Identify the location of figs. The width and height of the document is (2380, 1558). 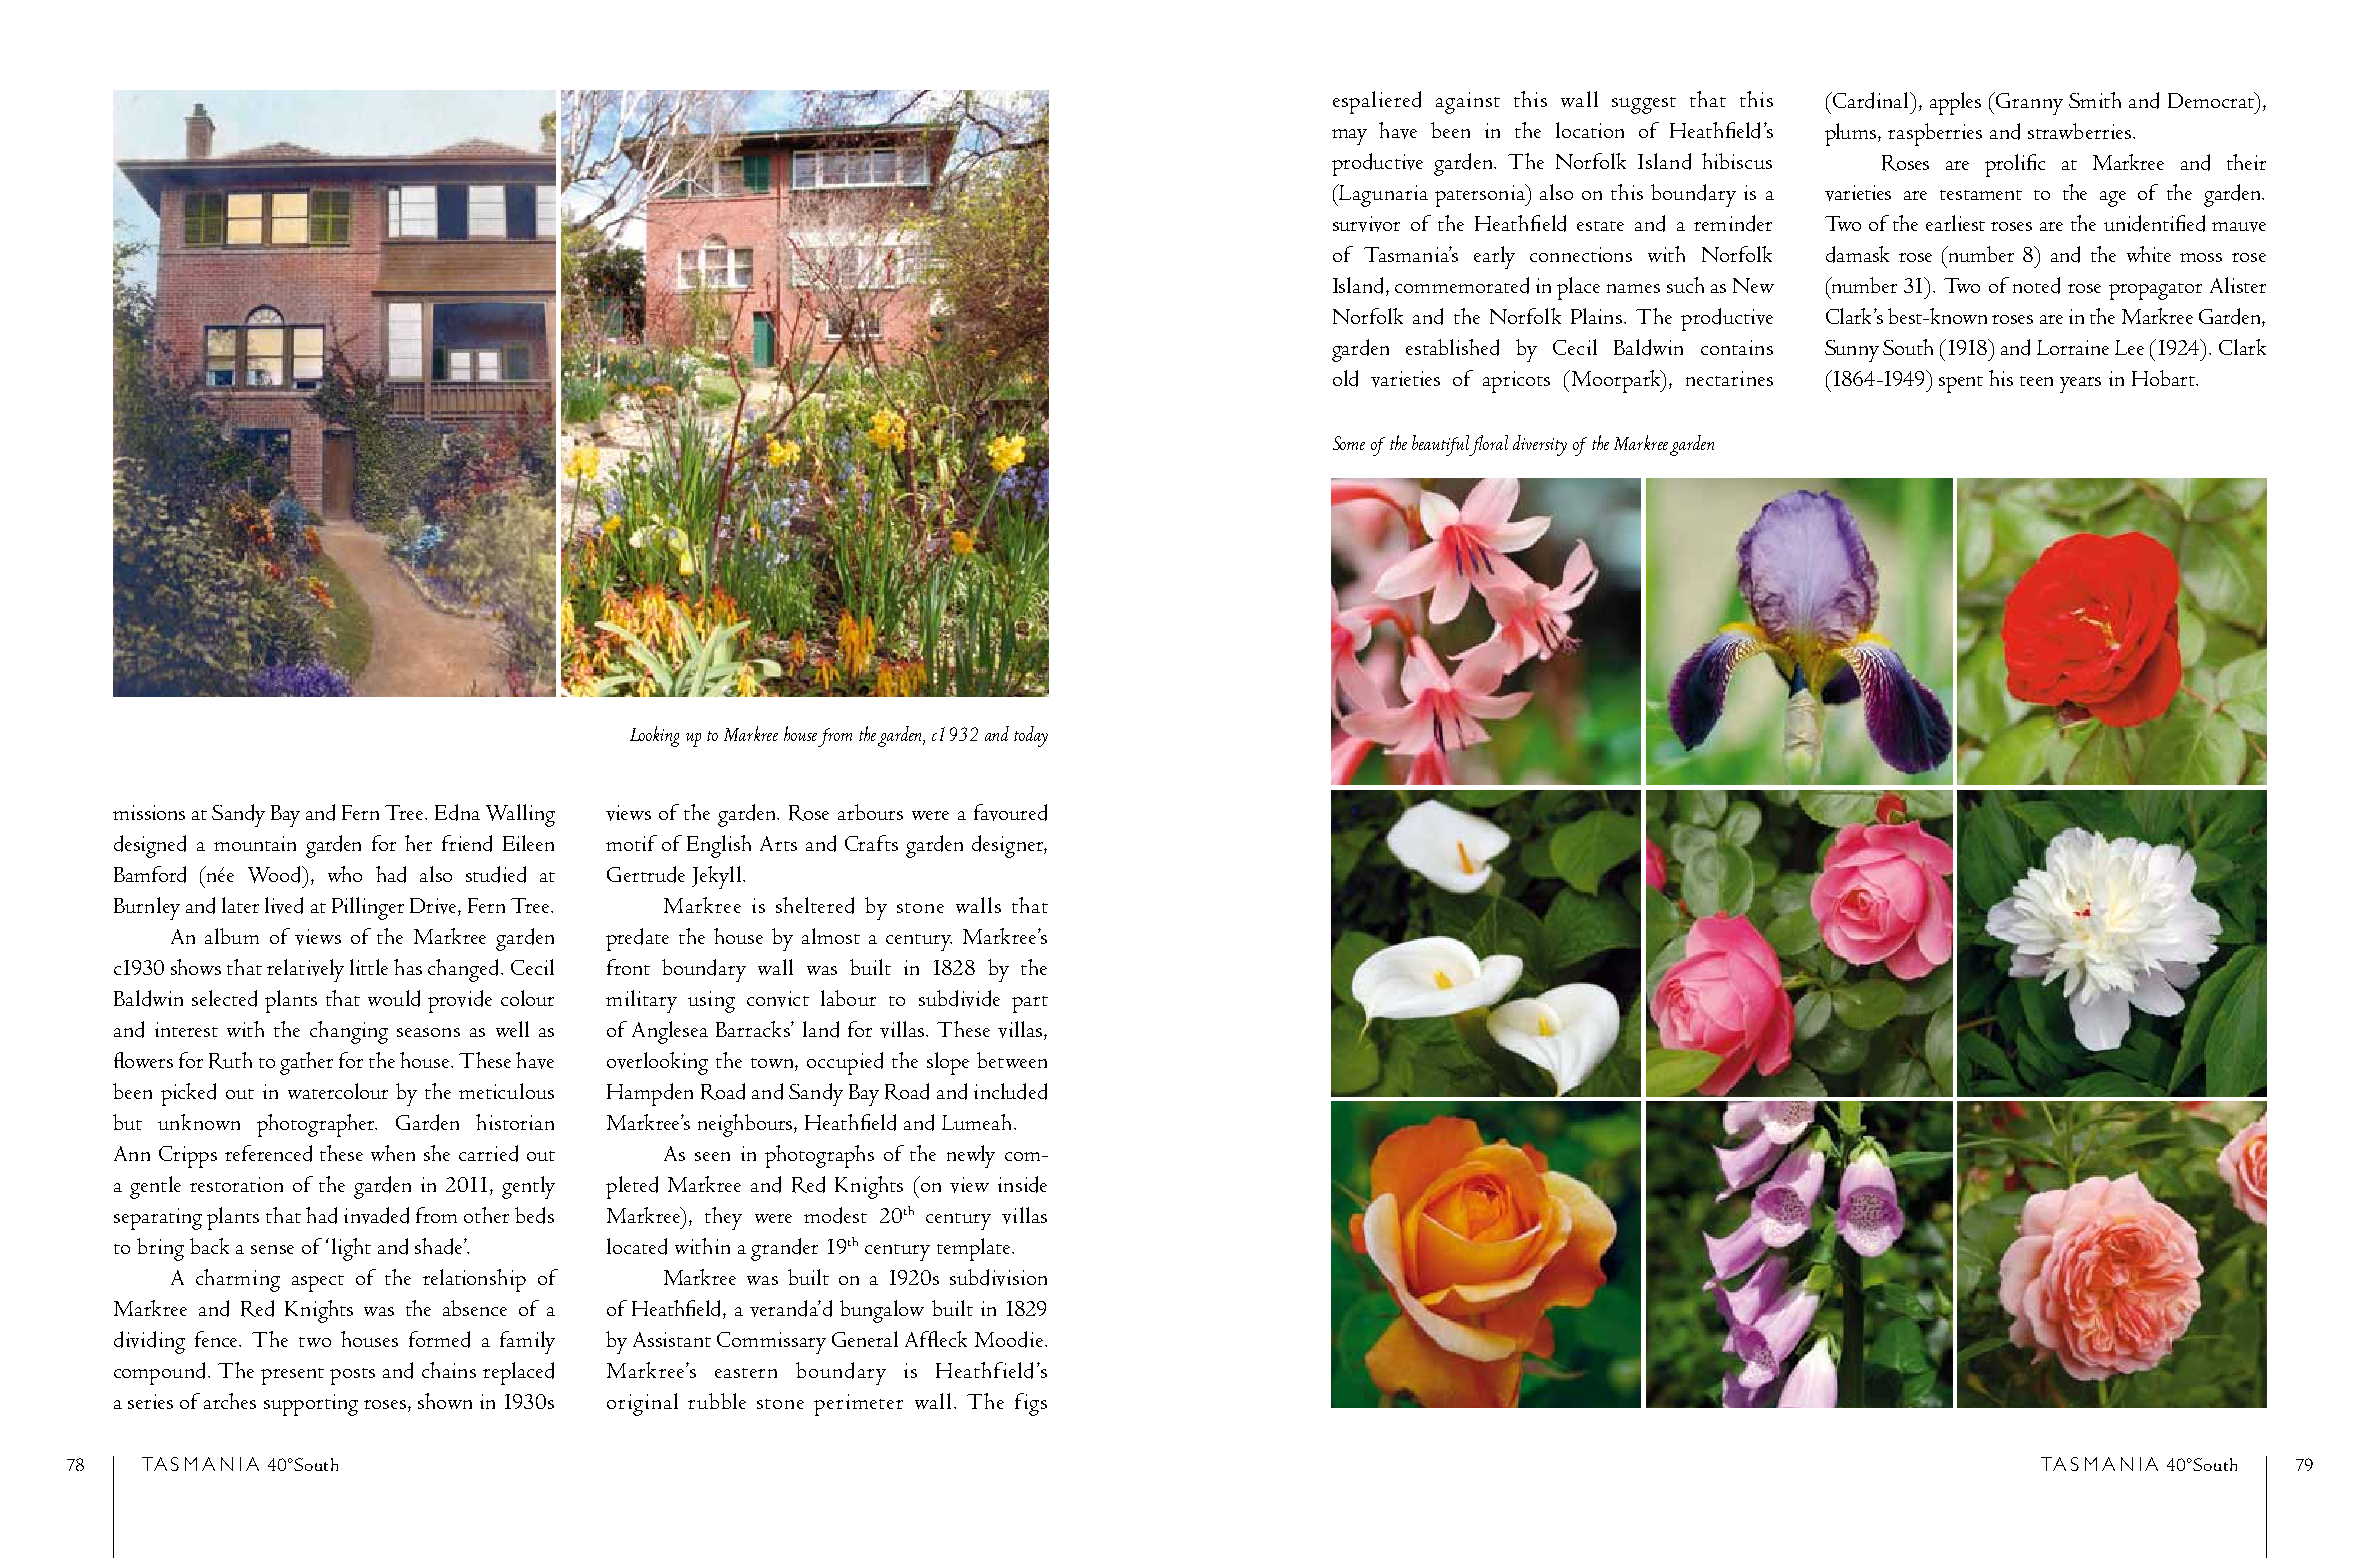
(1031, 1404).
